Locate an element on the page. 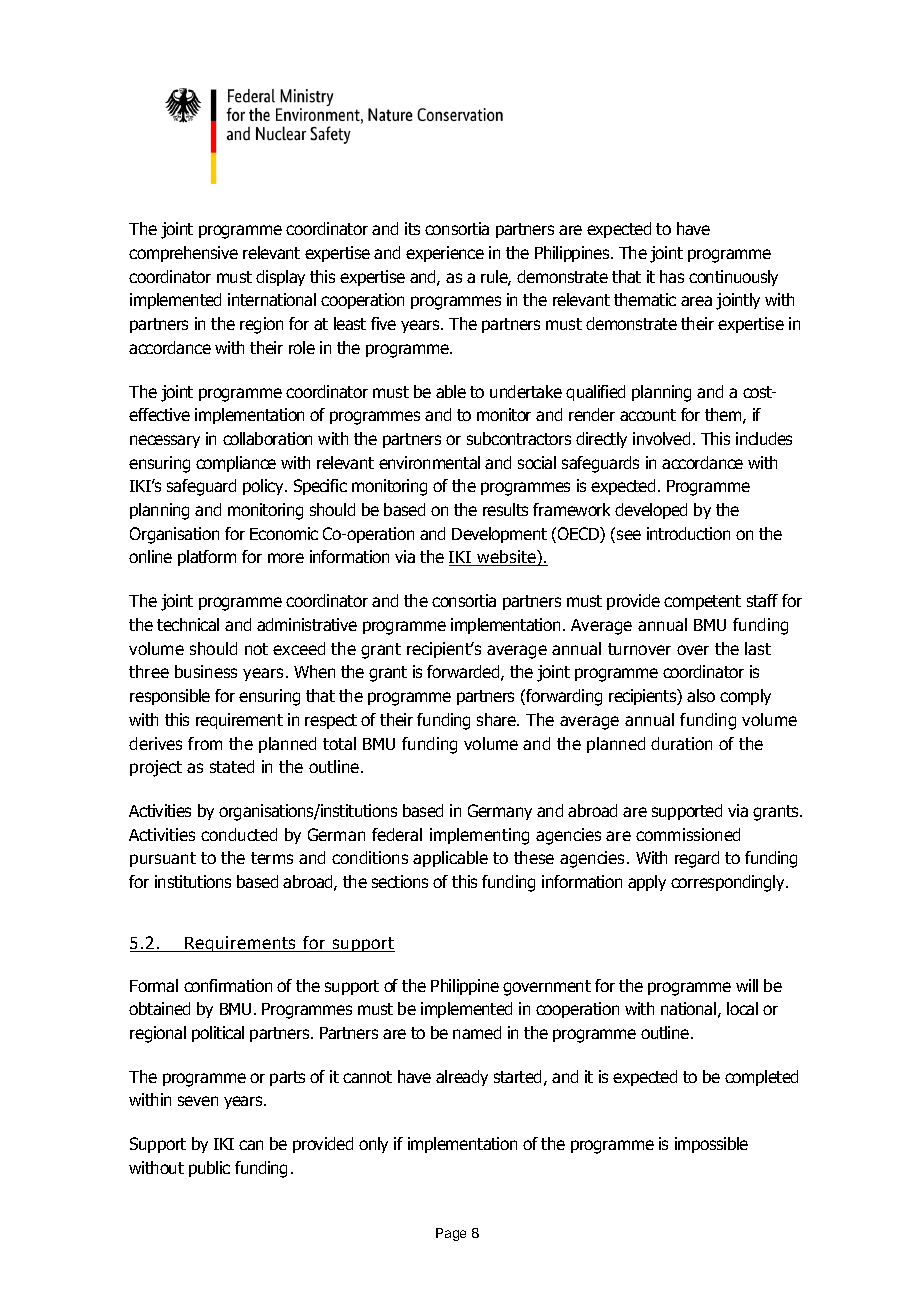 The image size is (924, 1308). from is located at coordinates (205, 743).
